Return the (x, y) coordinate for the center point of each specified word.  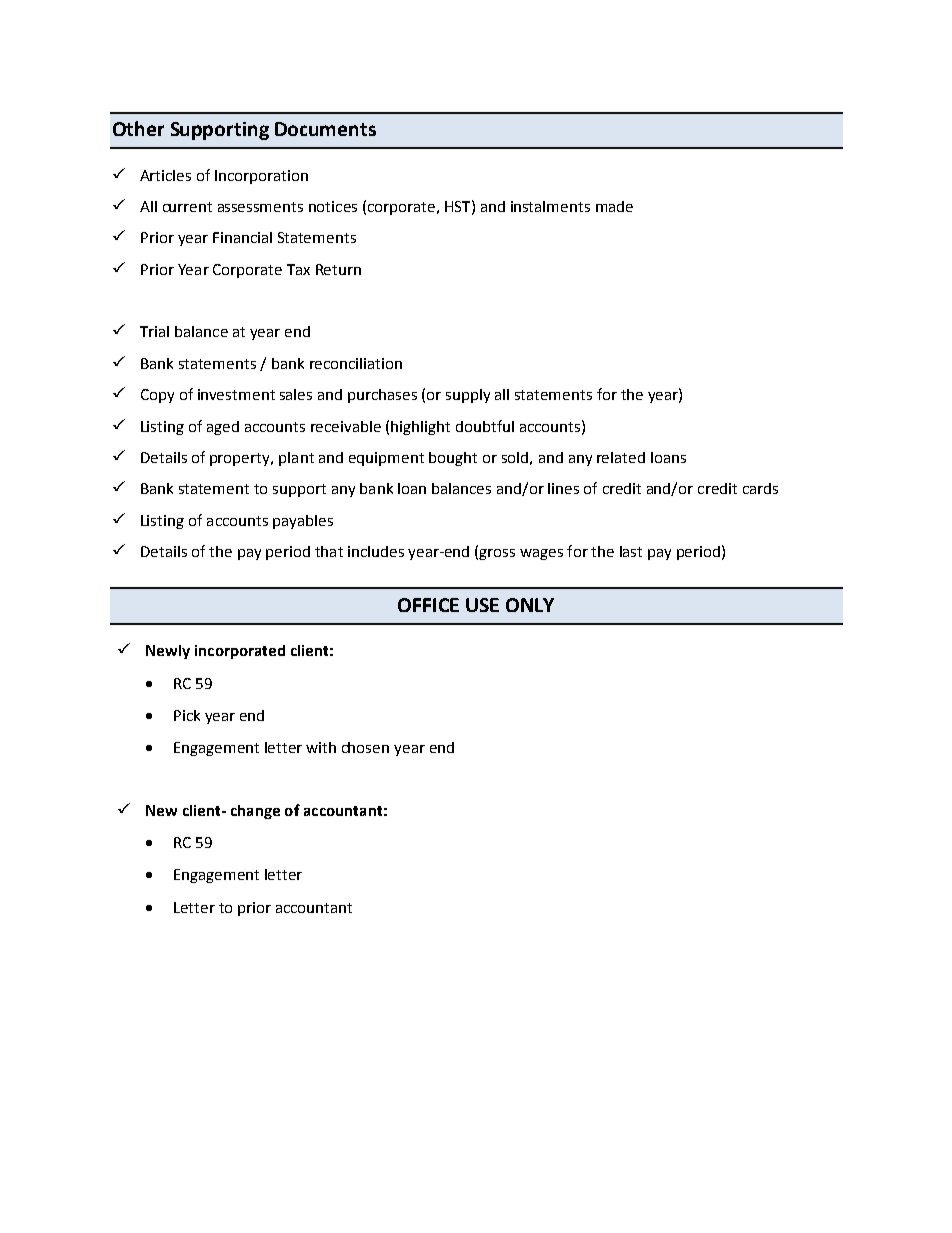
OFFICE (428, 605)
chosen (365, 747)
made (614, 206)
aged (223, 428)
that (329, 551)
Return (338, 269)
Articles (165, 175)
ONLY (530, 605)
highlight (420, 428)
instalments (550, 206)
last (631, 551)
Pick (187, 715)
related (621, 457)
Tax (298, 269)
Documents (325, 129)
